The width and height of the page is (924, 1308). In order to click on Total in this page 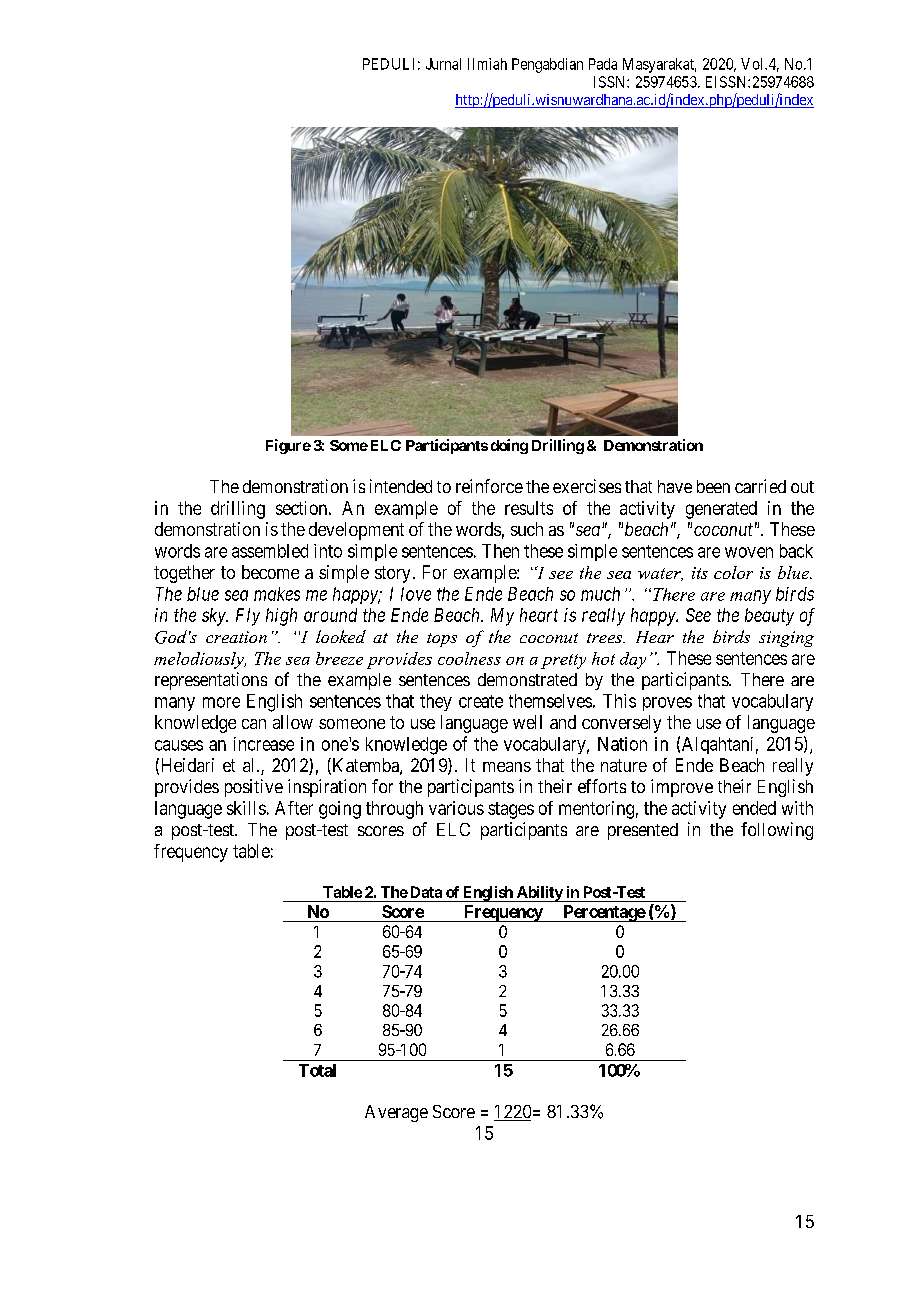, I will do `click(317, 1070)`.
